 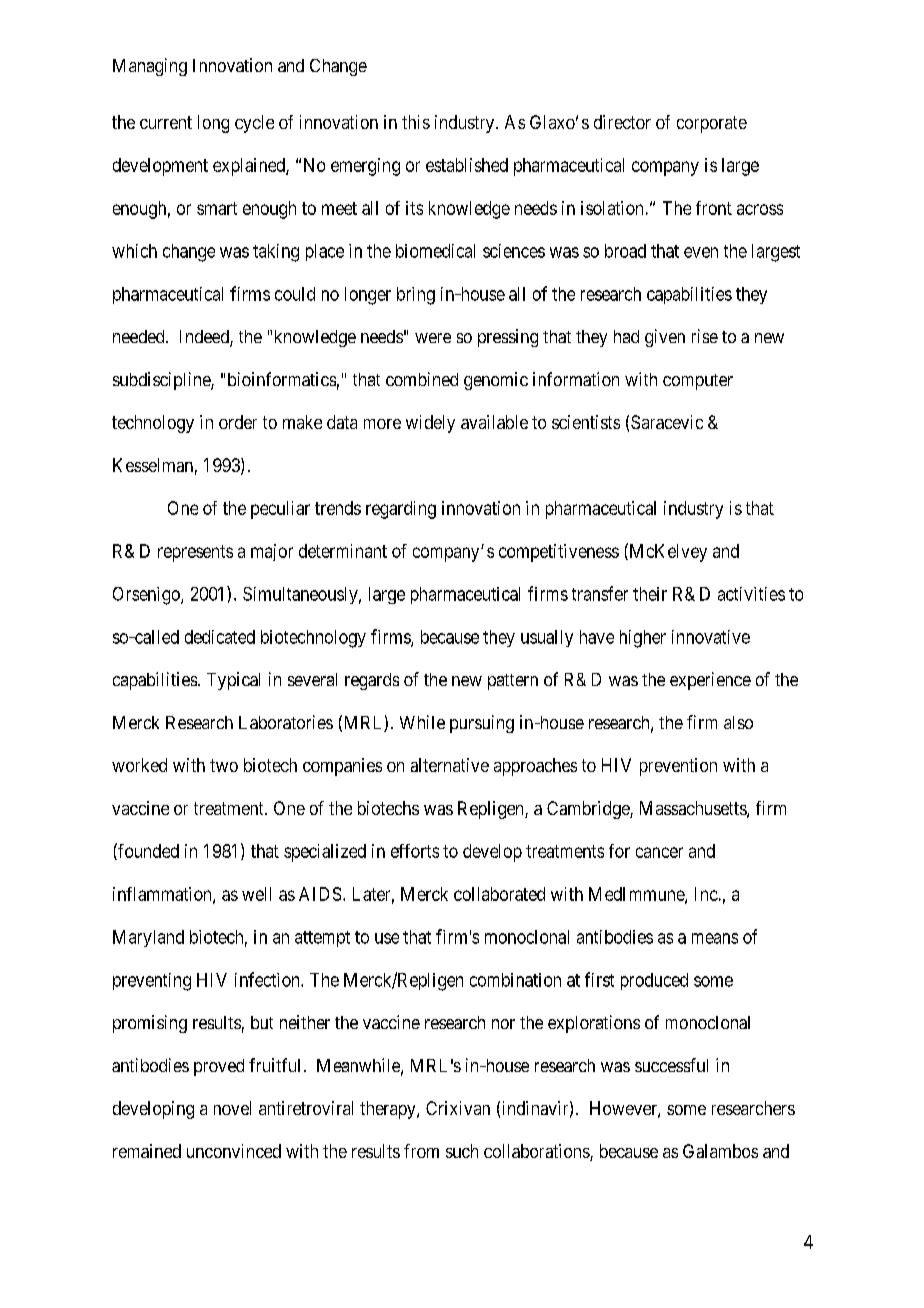 What do you see at coordinates (415, 851) in the screenshot?
I see `efforts` at bounding box center [415, 851].
